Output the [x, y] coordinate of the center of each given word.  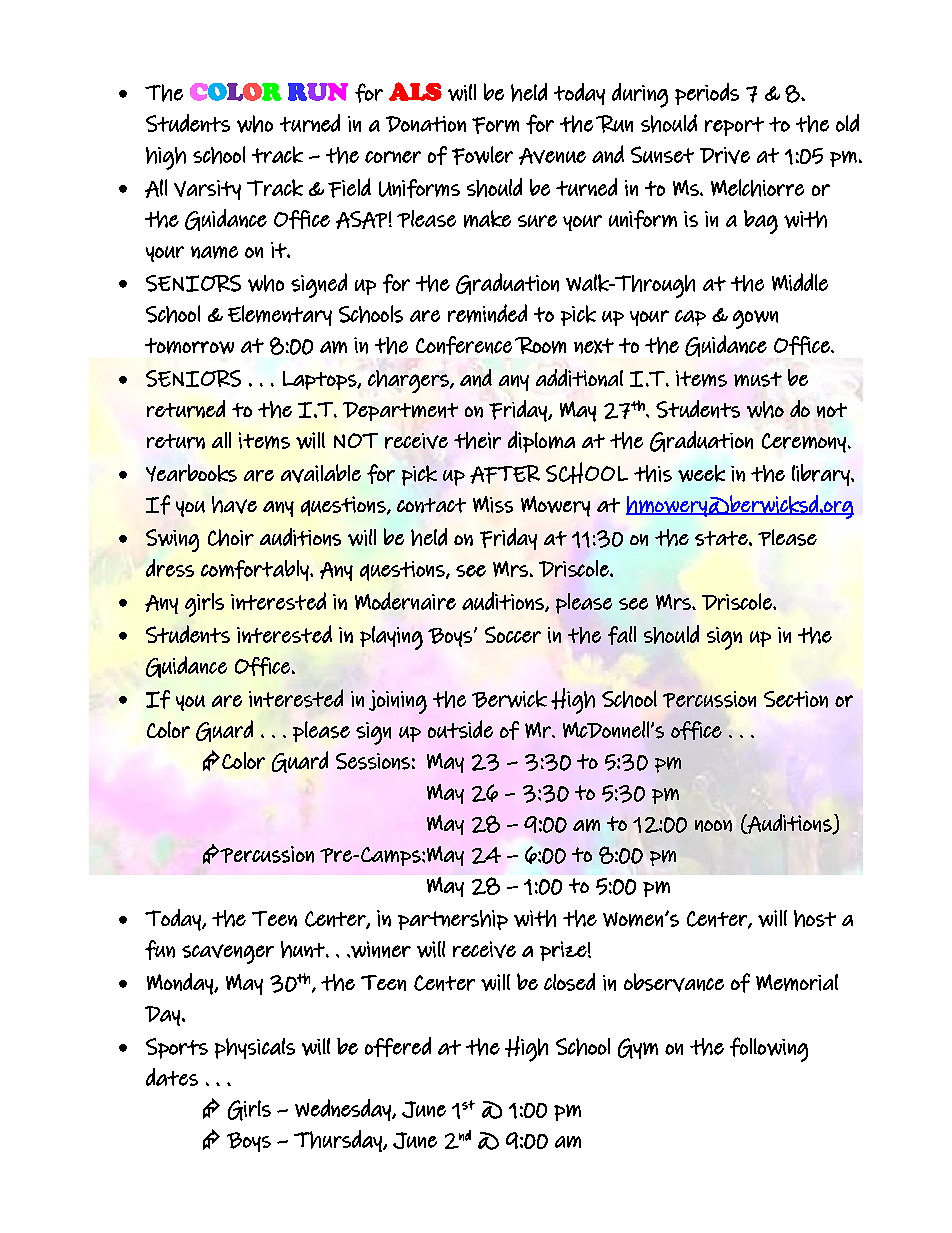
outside [460, 729]
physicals [255, 1048]
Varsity [207, 190]
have [234, 505]
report [734, 126]
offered [398, 1047]
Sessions [373, 761]
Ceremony [804, 443]
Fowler [482, 155]
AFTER [505, 474]
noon [713, 826]
